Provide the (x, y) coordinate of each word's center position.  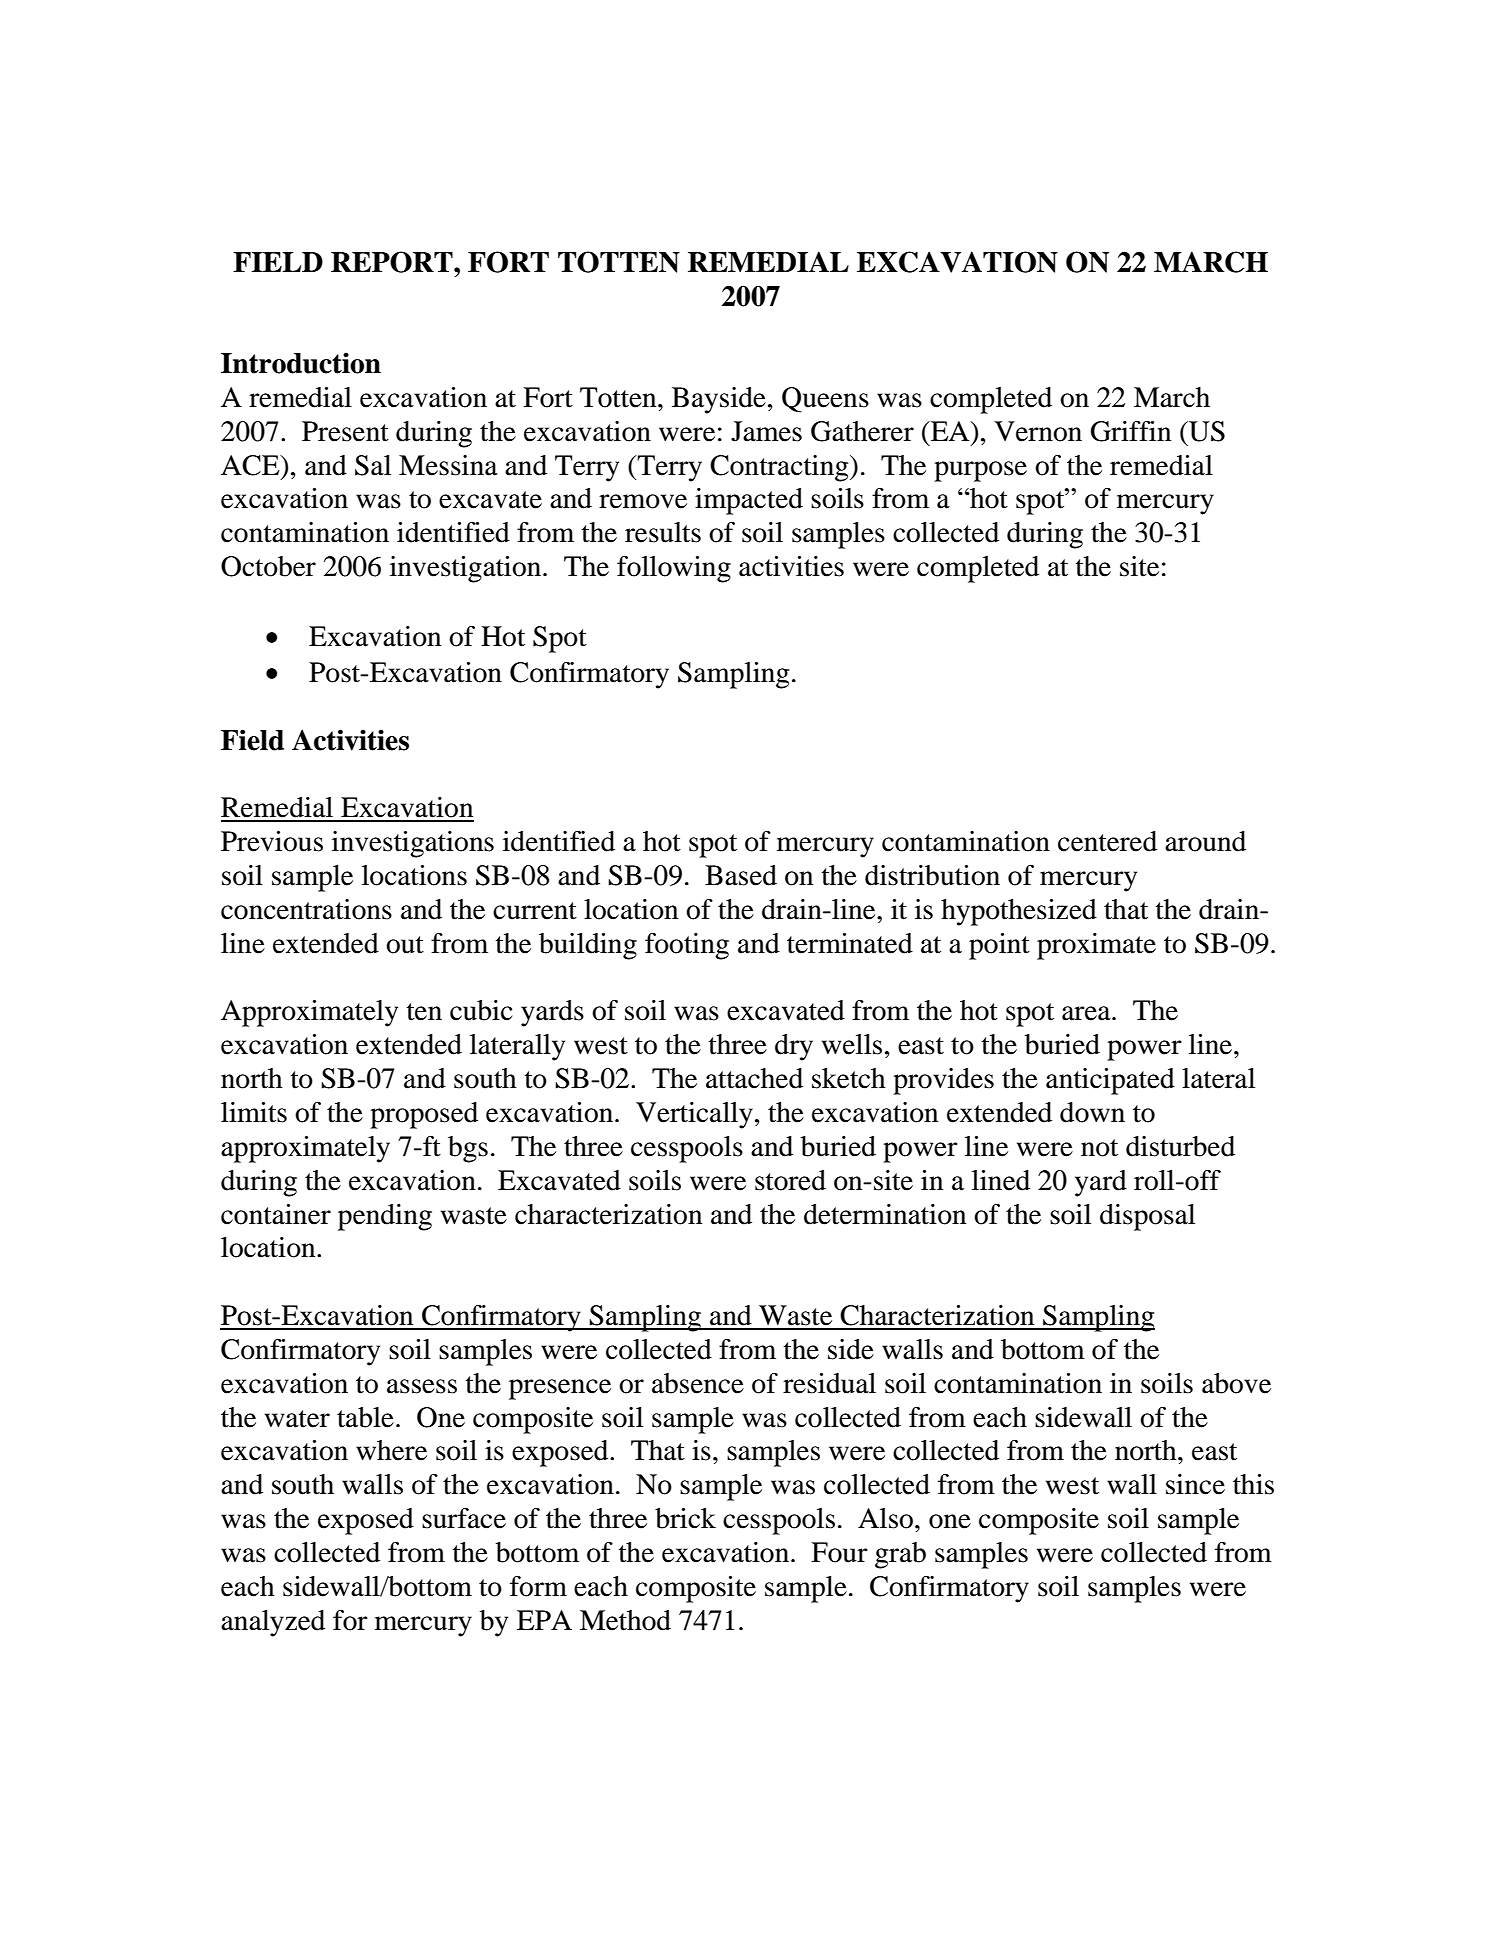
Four (839, 1552)
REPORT (393, 262)
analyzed (273, 1623)
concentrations (306, 909)
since (1195, 1484)
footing (687, 946)
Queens (825, 400)
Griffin (1131, 431)
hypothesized (1019, 912)
